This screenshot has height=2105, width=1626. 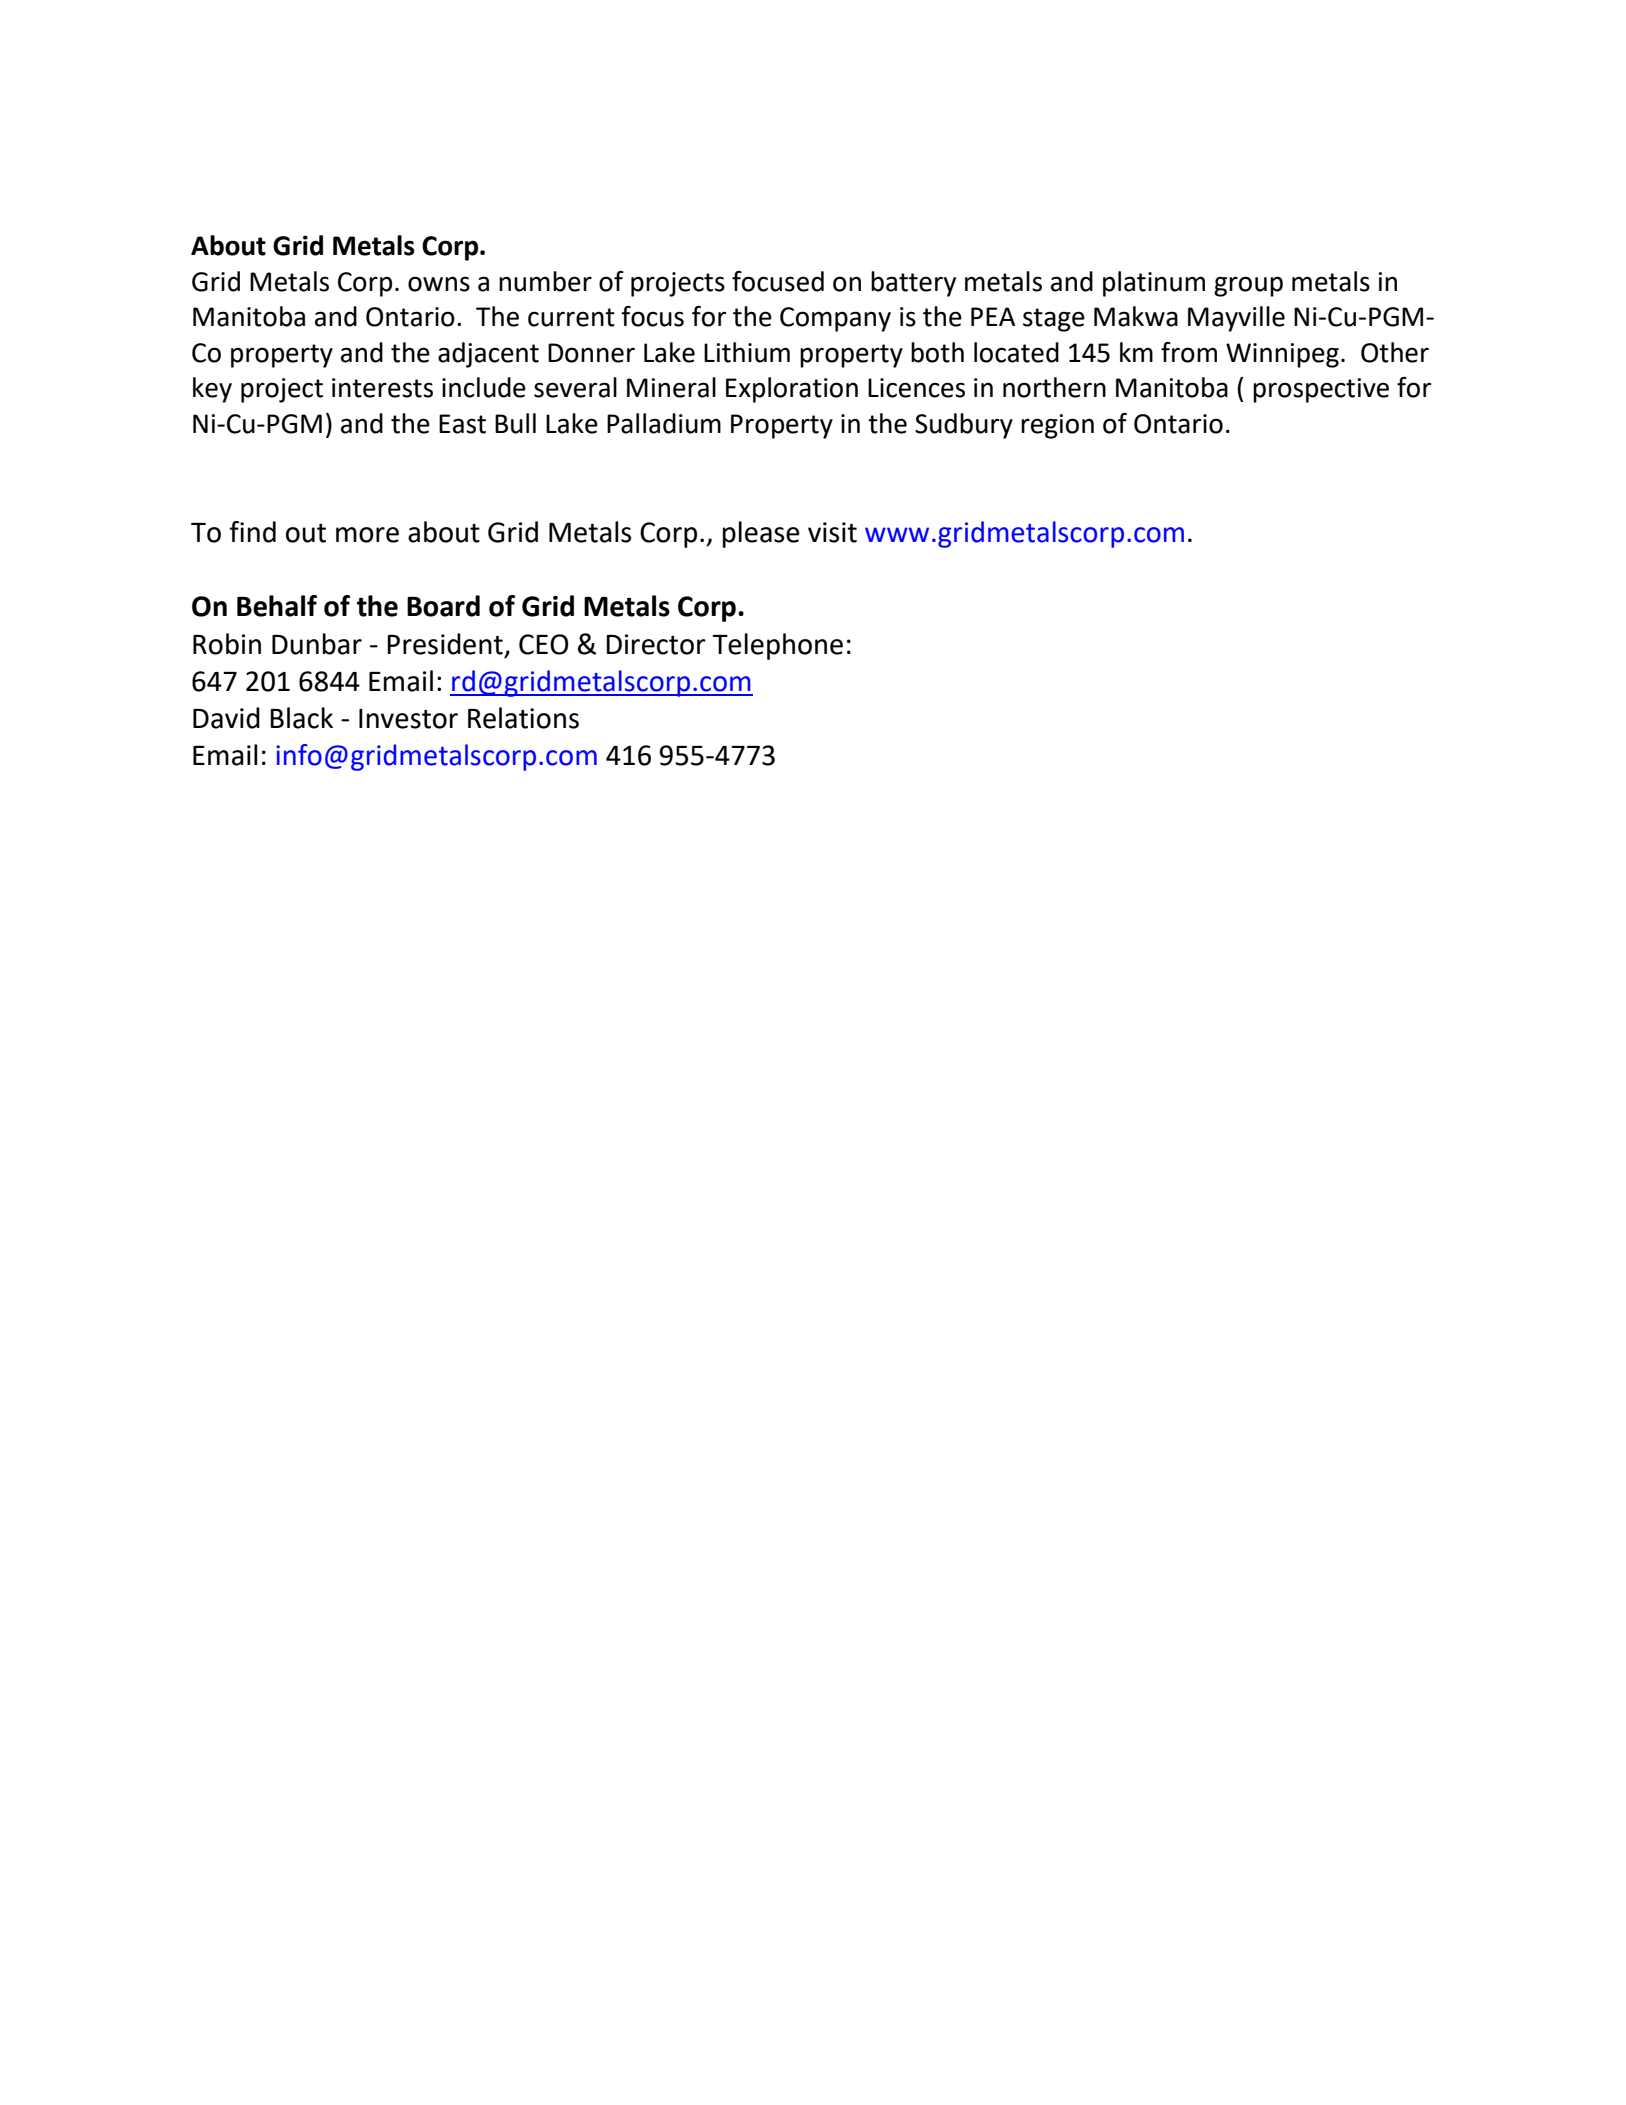 What do you see at coordinates (1057, 426) in the screenshot?
I see `region` at bounding box center [1057, 426].
